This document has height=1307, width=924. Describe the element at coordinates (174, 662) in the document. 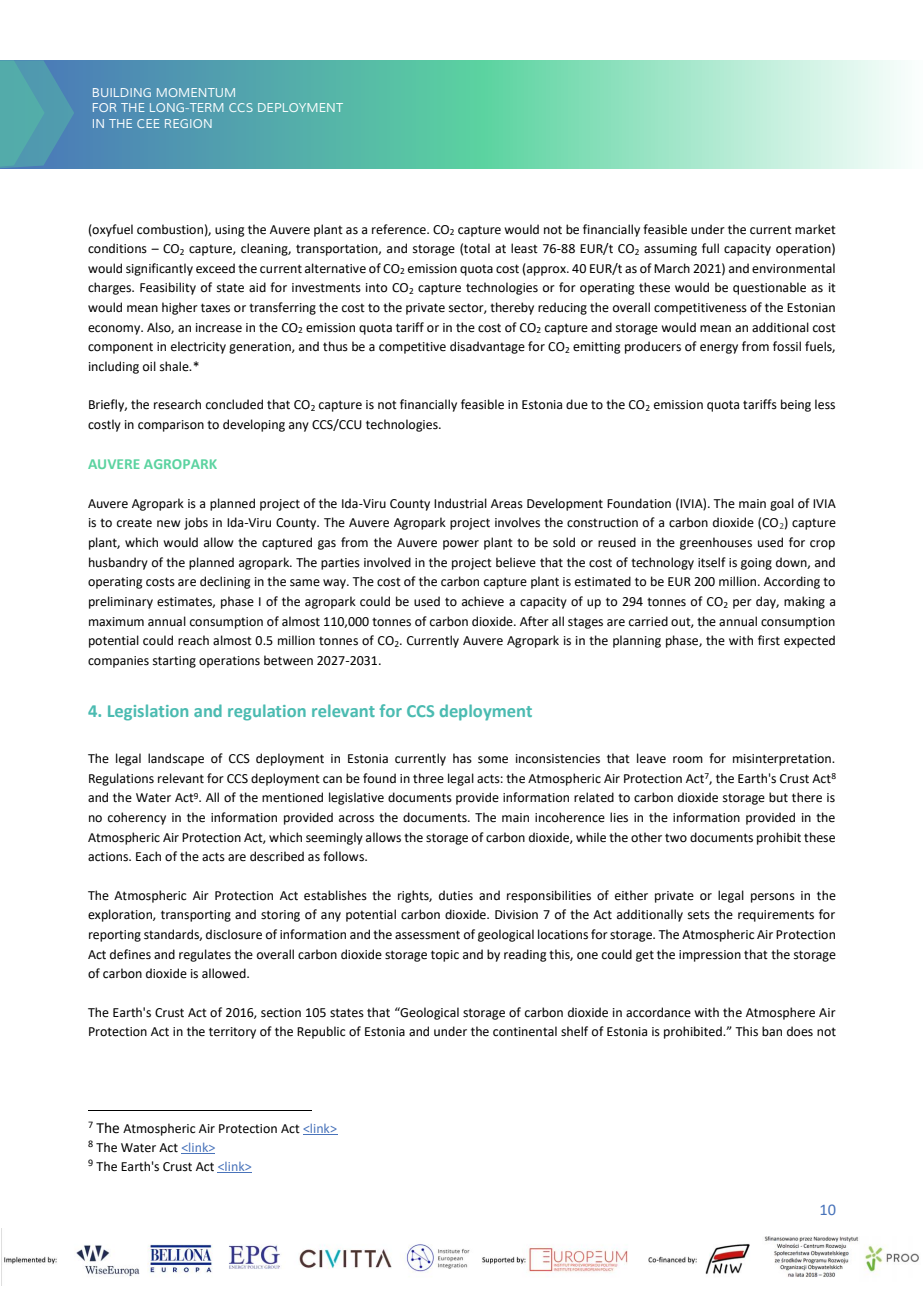

I see `starting` at that location.
